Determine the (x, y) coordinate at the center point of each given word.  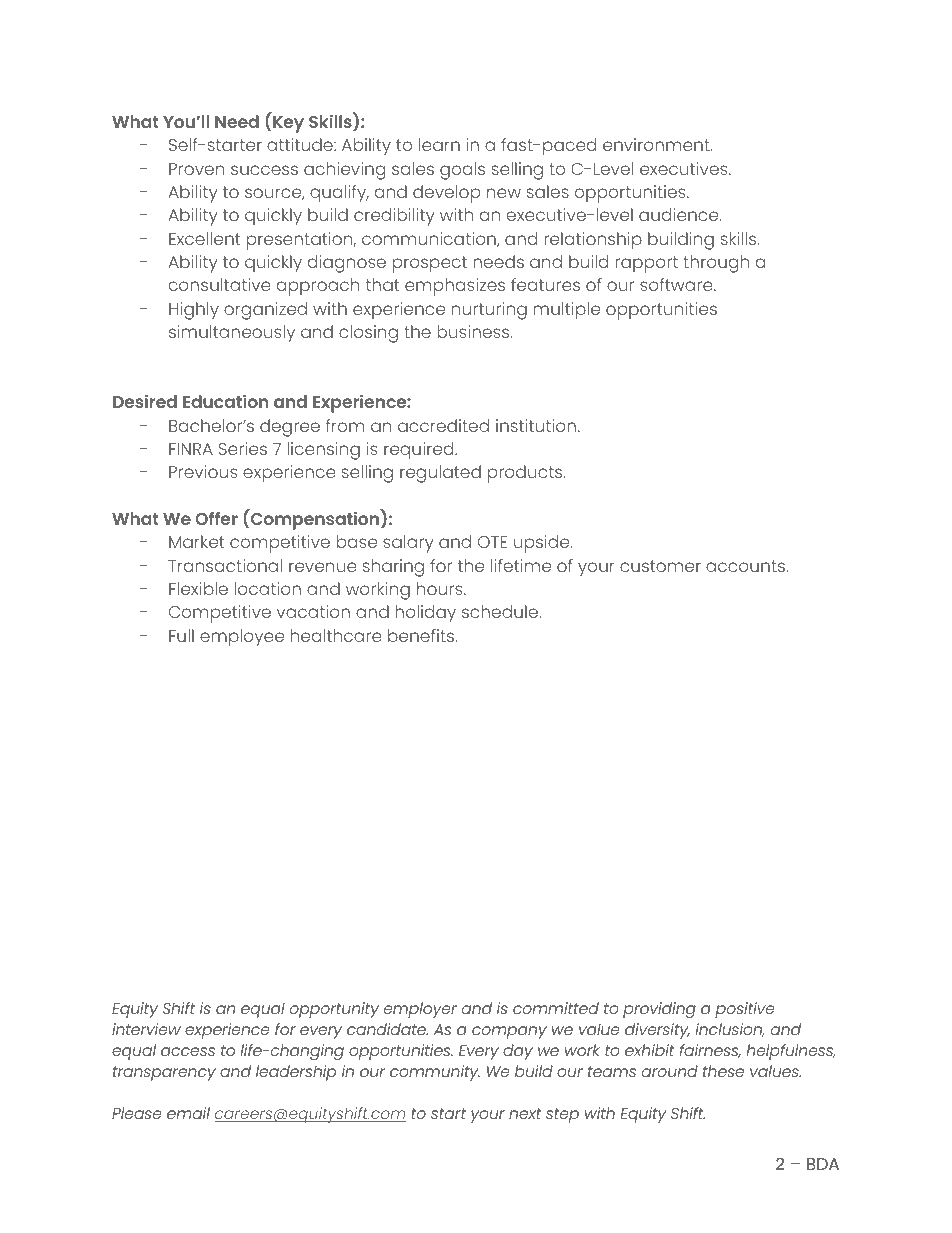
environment (657, 144)
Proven (197, 169)
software (677, 284)
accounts (746, 566)
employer (420, 1010)
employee (242, 638)
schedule (501, 611)
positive (745, 1010)
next (525, 1113)
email (188, 1113)
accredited (443, 425)
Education (225, 401)
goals (462, 171)
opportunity (334, 1010)
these (723, 1071)
